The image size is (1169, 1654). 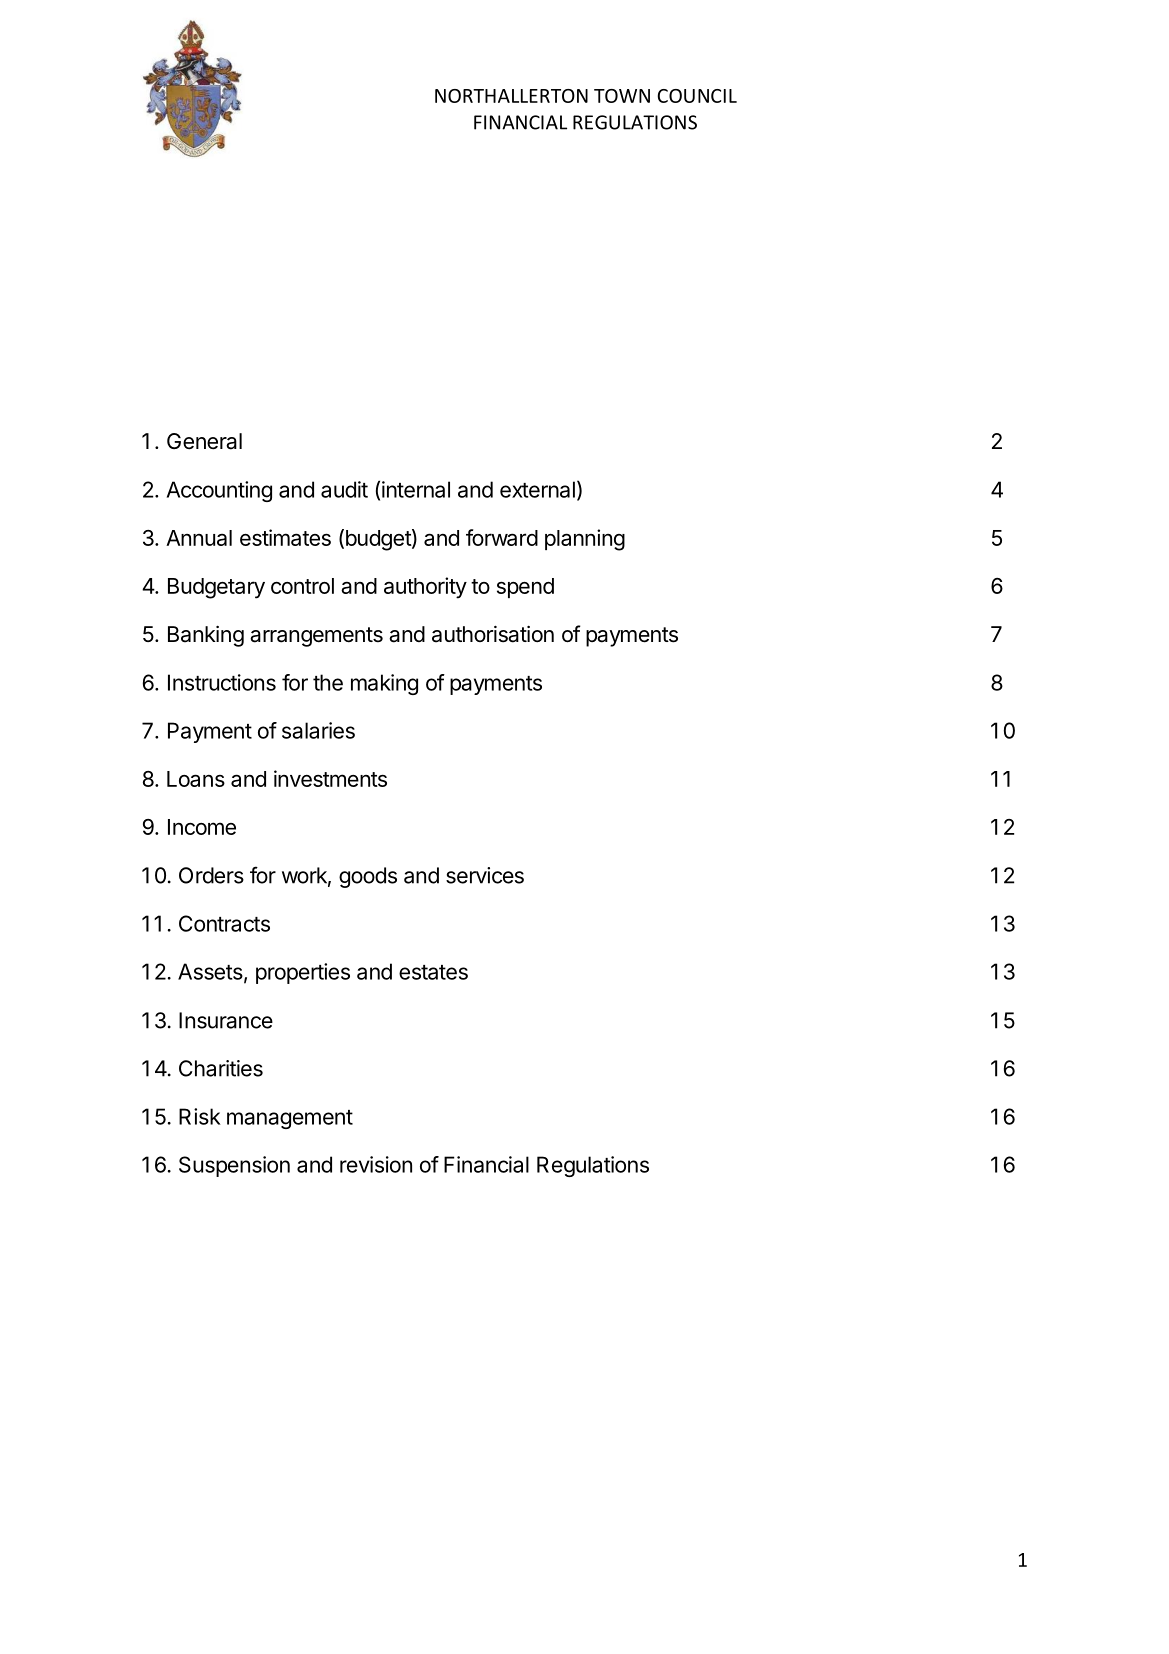 What do you see at coordinates (697, 96) in the page?
I see `COUNCIL` at bounding box center [697, 96].
